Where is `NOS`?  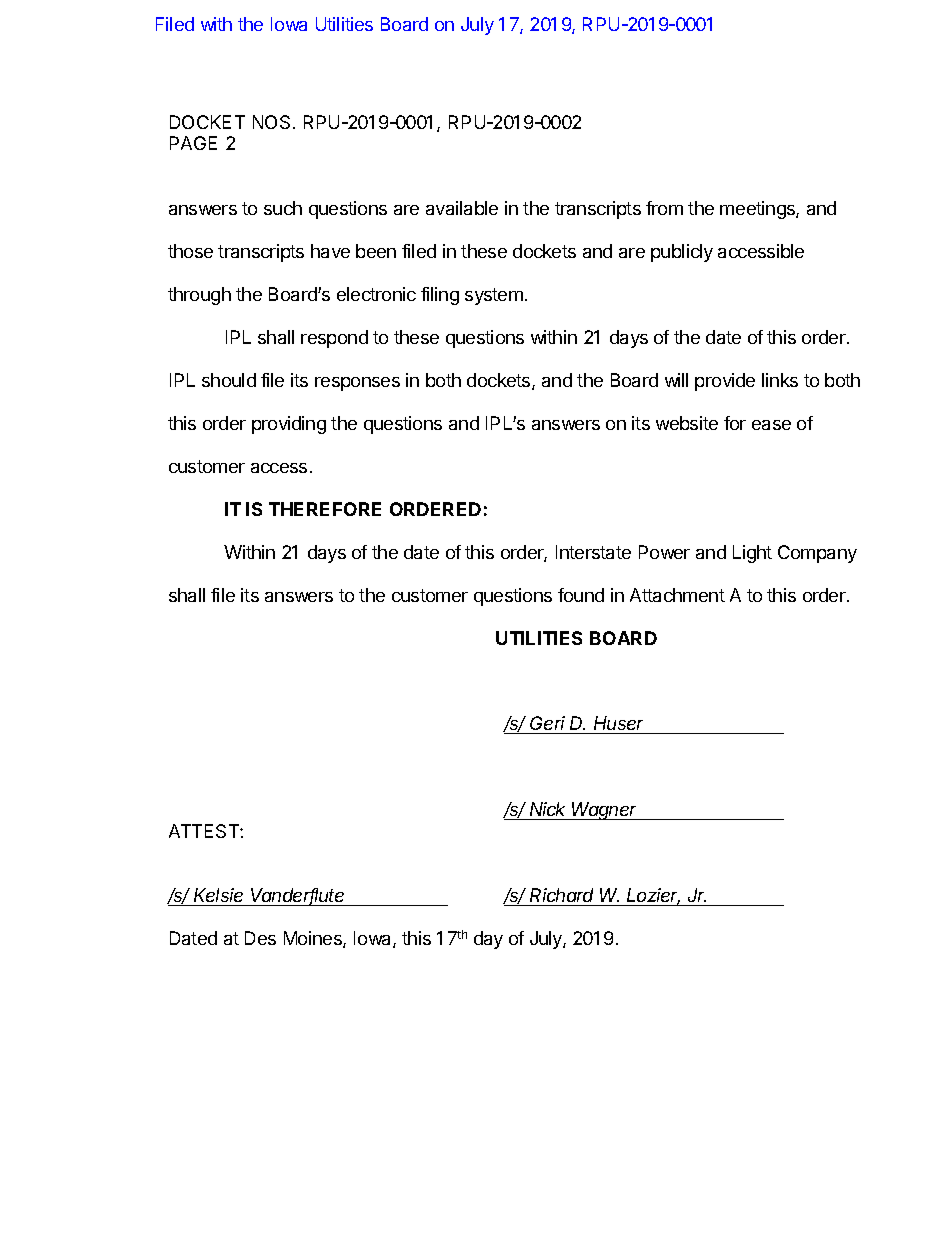
NOS is located at coordinates (271, 122).
